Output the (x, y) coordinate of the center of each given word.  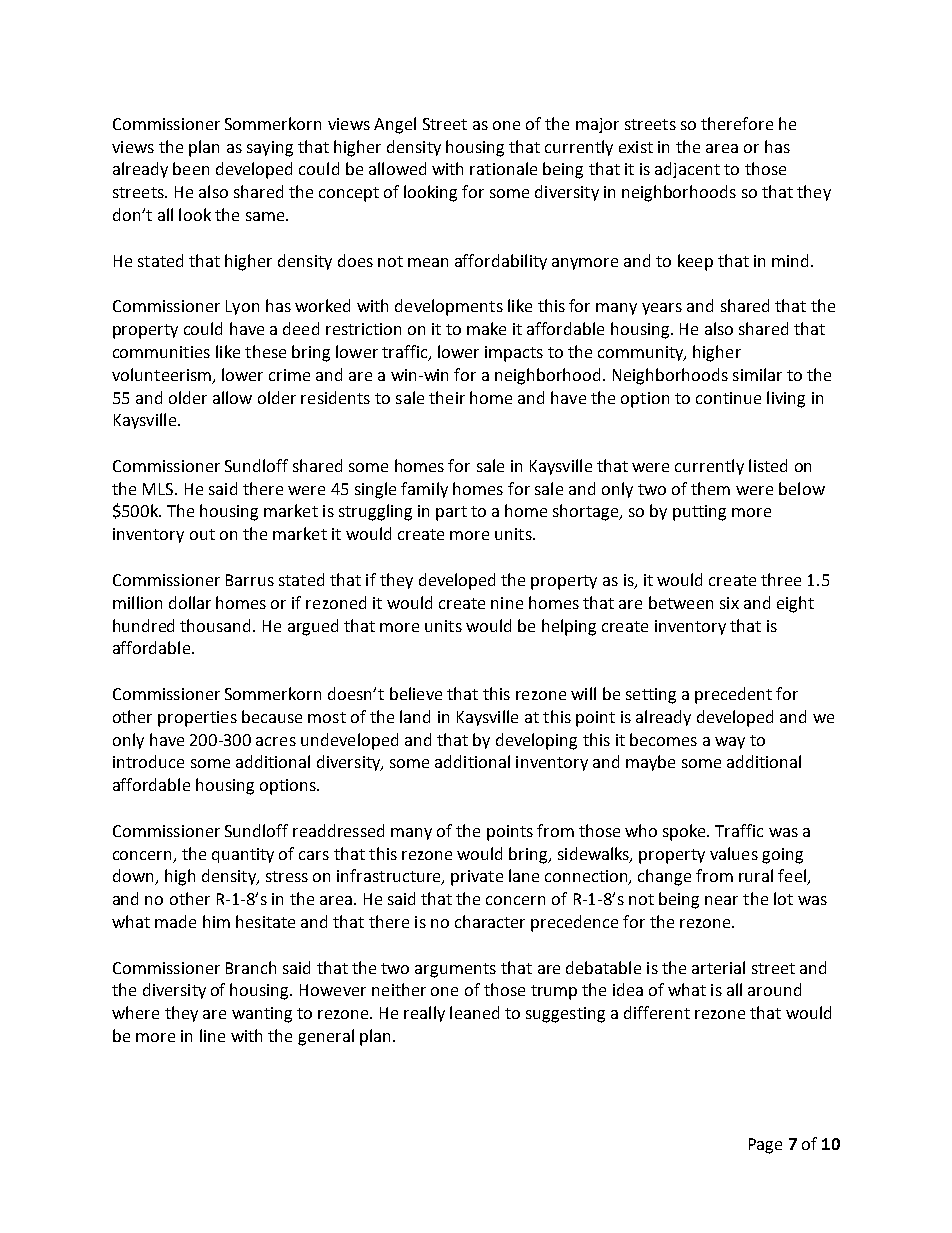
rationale (503, 168)
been (191, 168)
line (212, 1035)
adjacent (687, 170)
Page (765, 1146)
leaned (474, 1012)
